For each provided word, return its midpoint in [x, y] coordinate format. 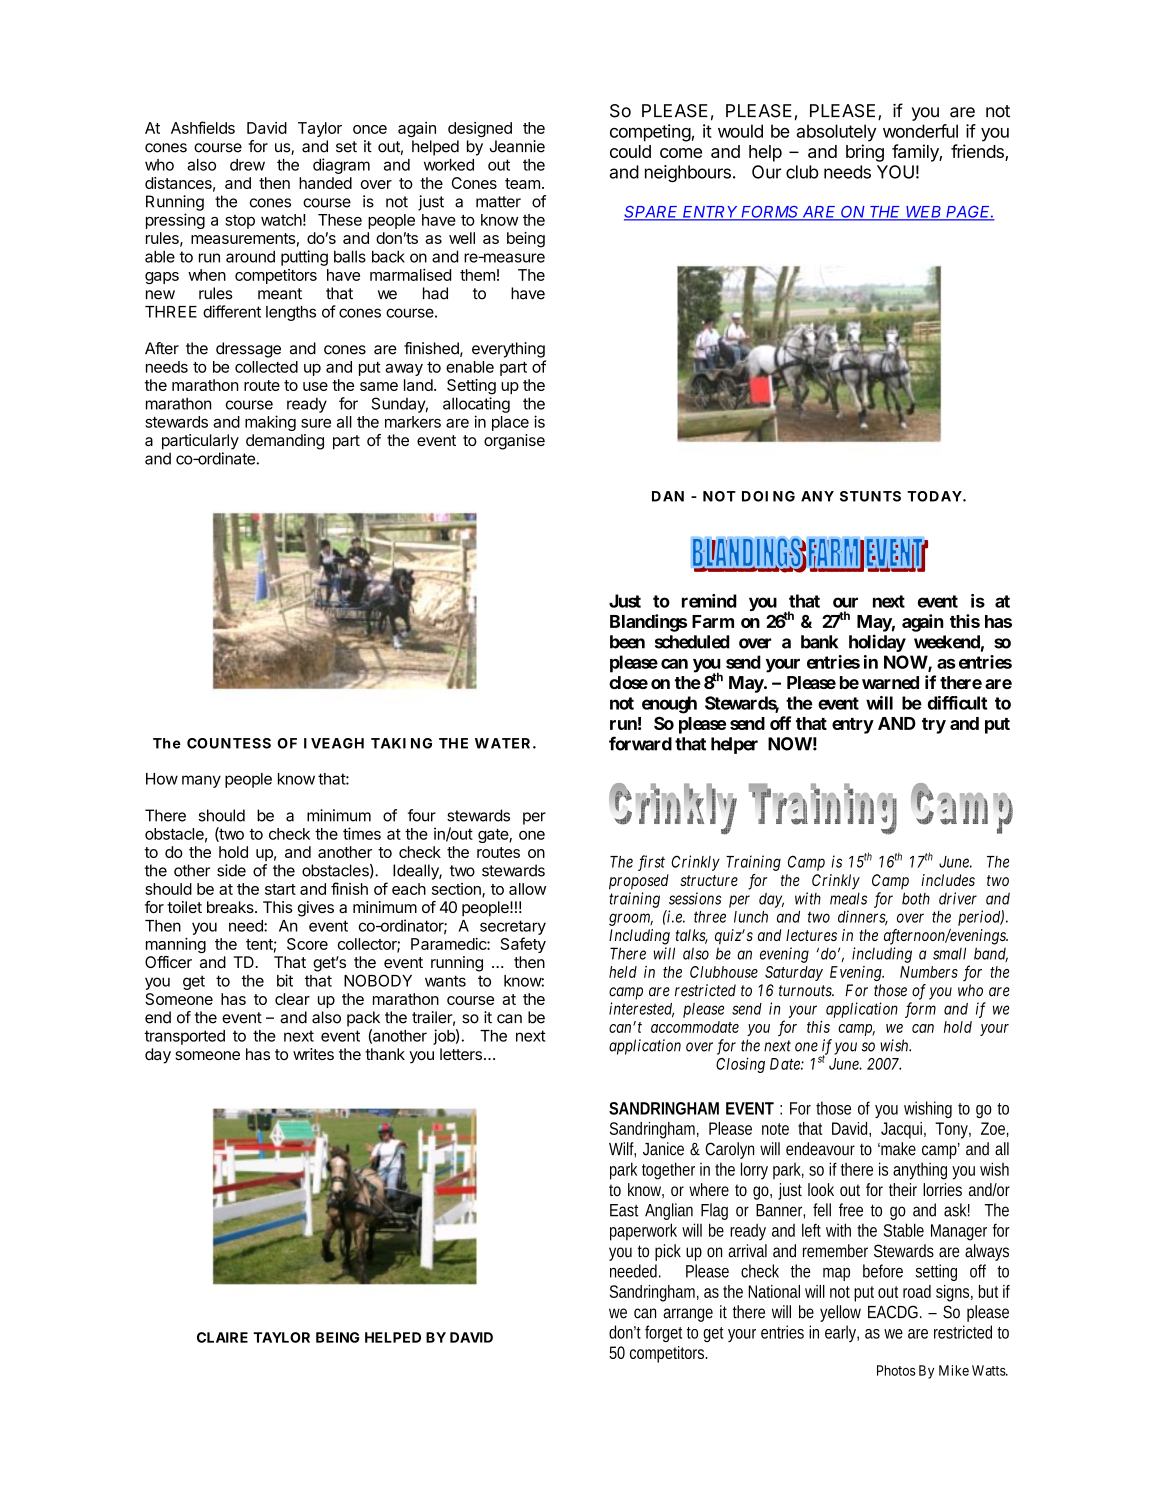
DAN [668, 496]
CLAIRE [222, 1337]
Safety [523, 945]
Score [307, 944]
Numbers [929, 972]
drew [247, 165]
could [630, 151]
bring [865, 153]
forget [663, 1333]
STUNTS [870, 496]
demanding [285, 442]
